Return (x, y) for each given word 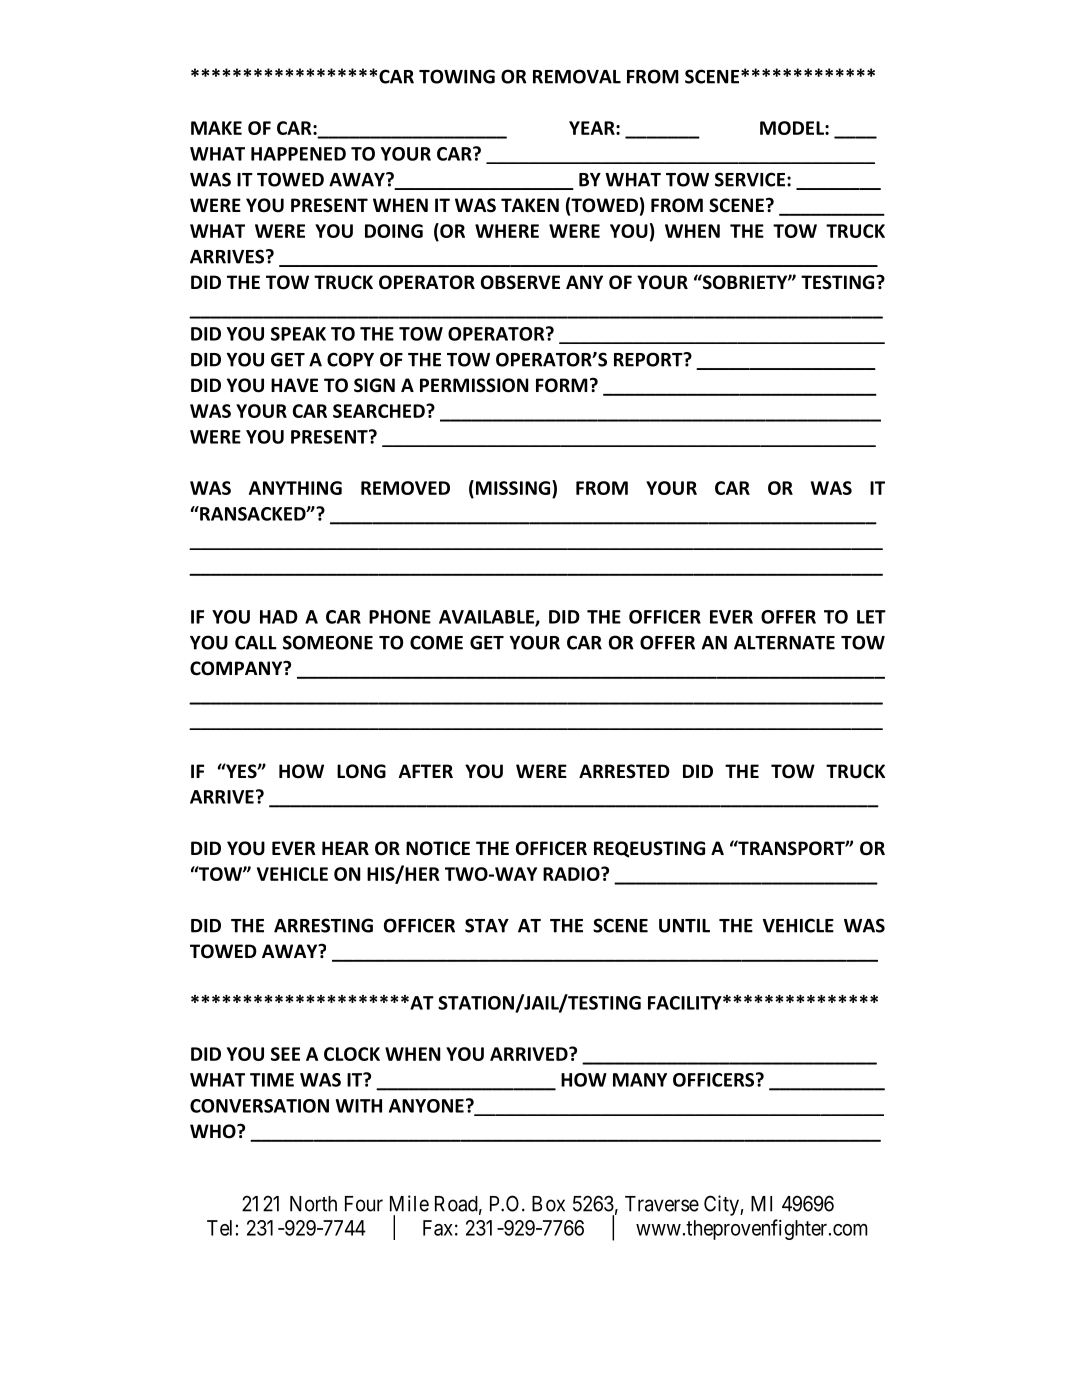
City (722, 1205)
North (313, 1204)
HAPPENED (298, 154)
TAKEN (530, 205)
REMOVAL (577, 76)
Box (548, 1204)
